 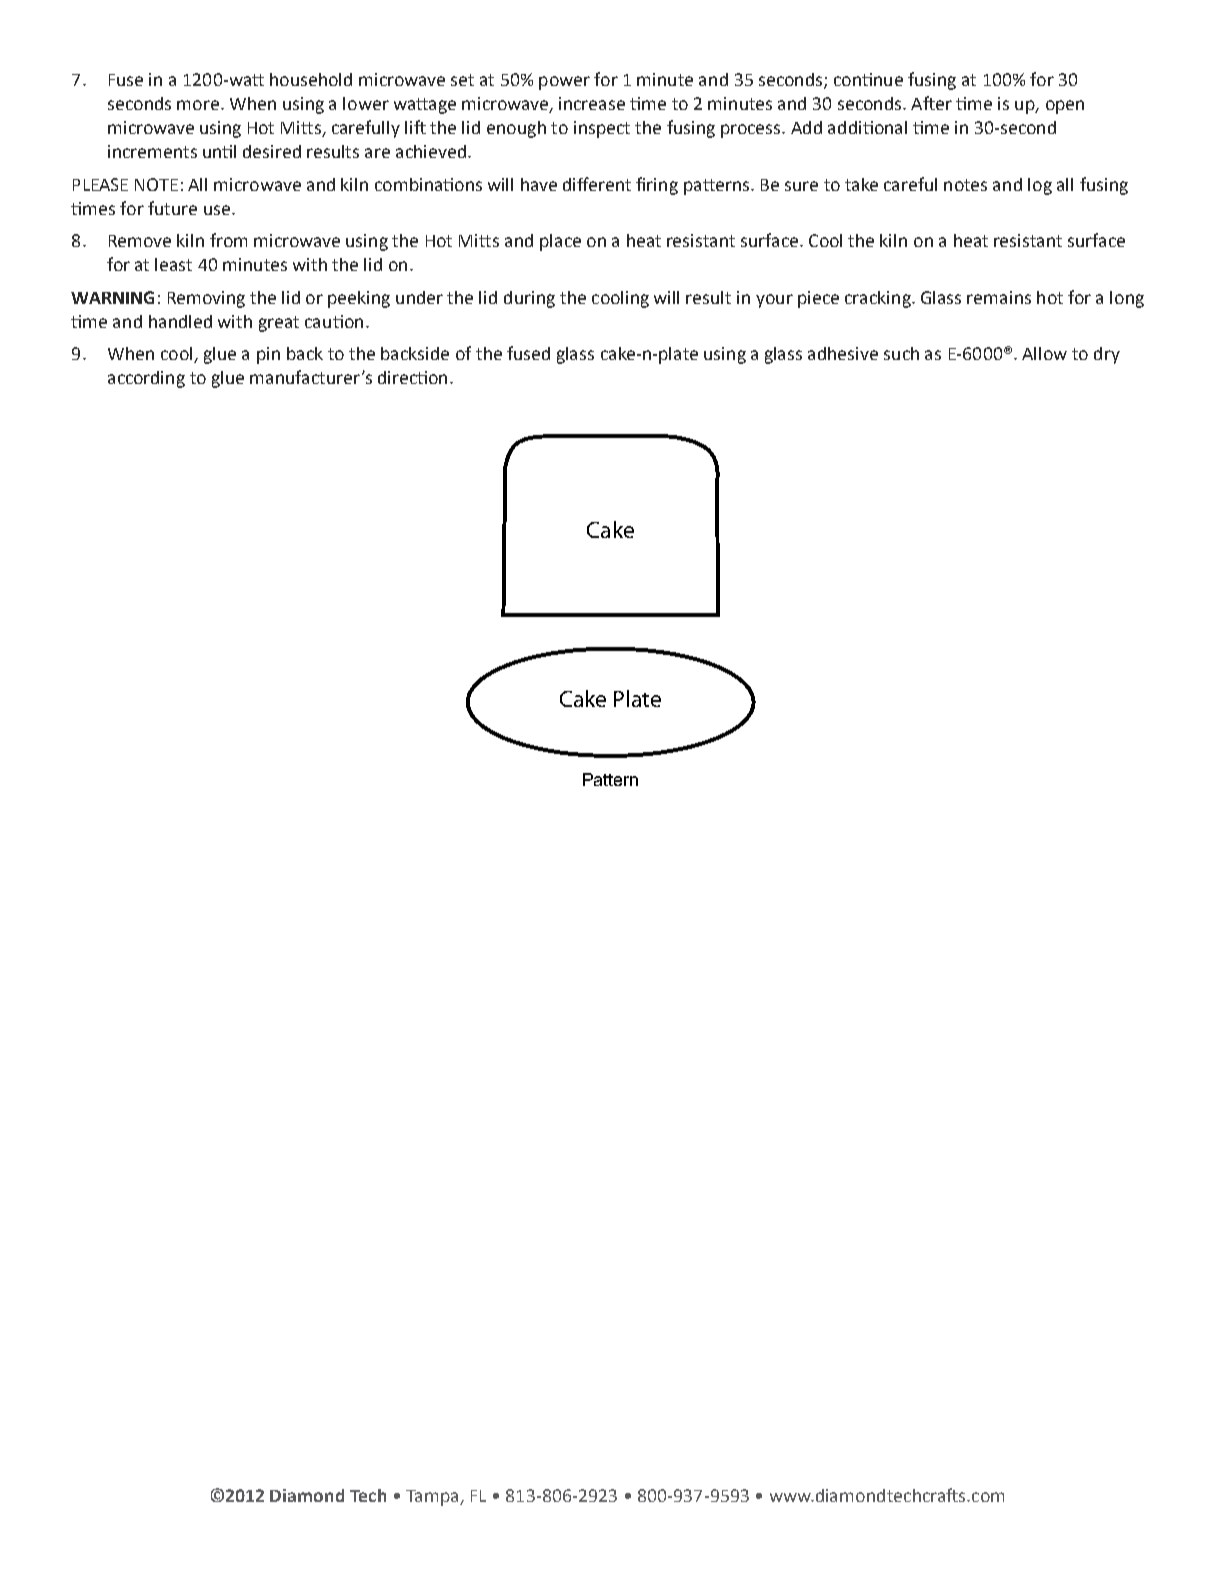 I want to click on adhesive, so click(x=843, y=353).
